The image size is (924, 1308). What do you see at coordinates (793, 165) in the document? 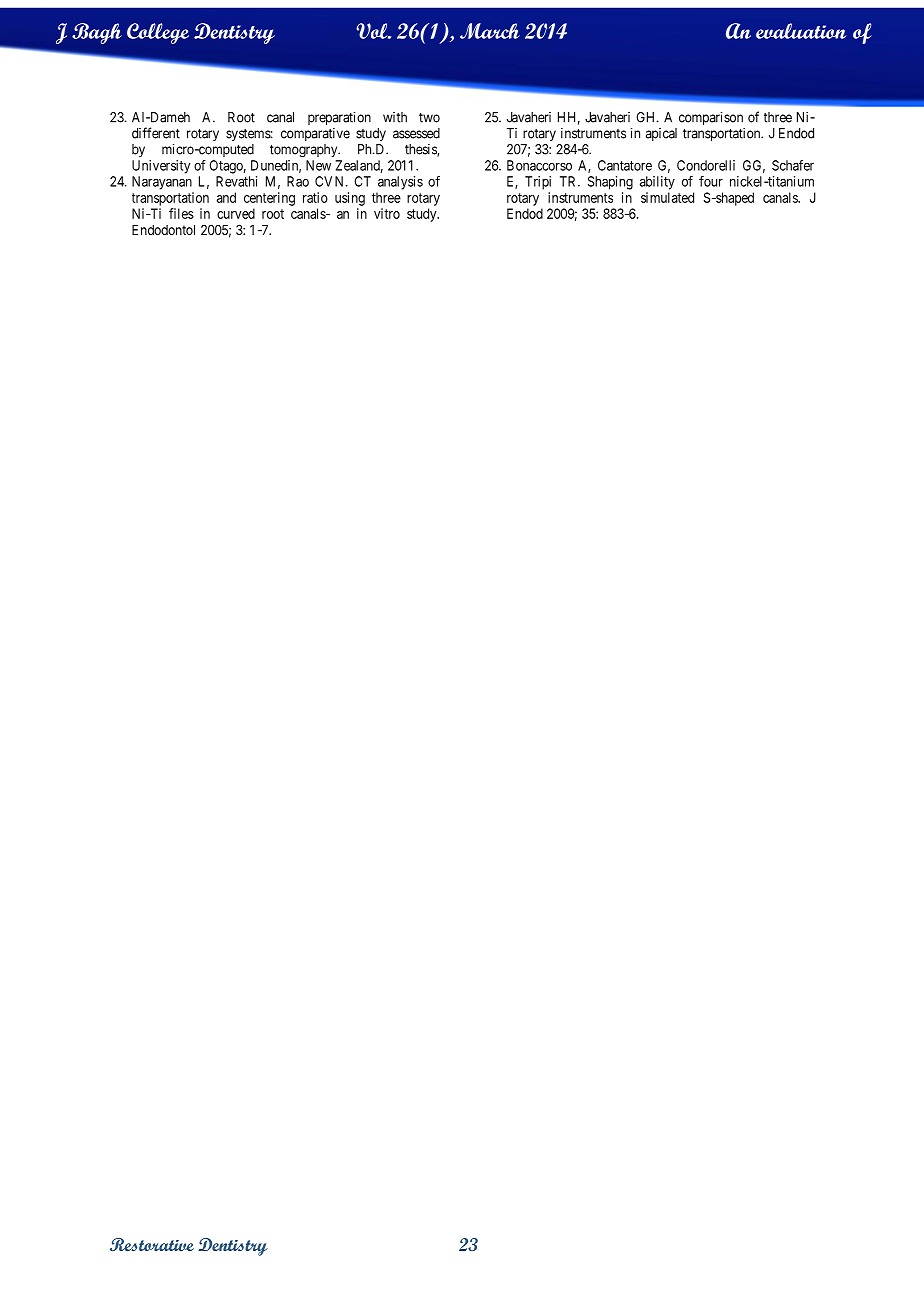
I see `Schafer` at bounding box center [793, 165].
